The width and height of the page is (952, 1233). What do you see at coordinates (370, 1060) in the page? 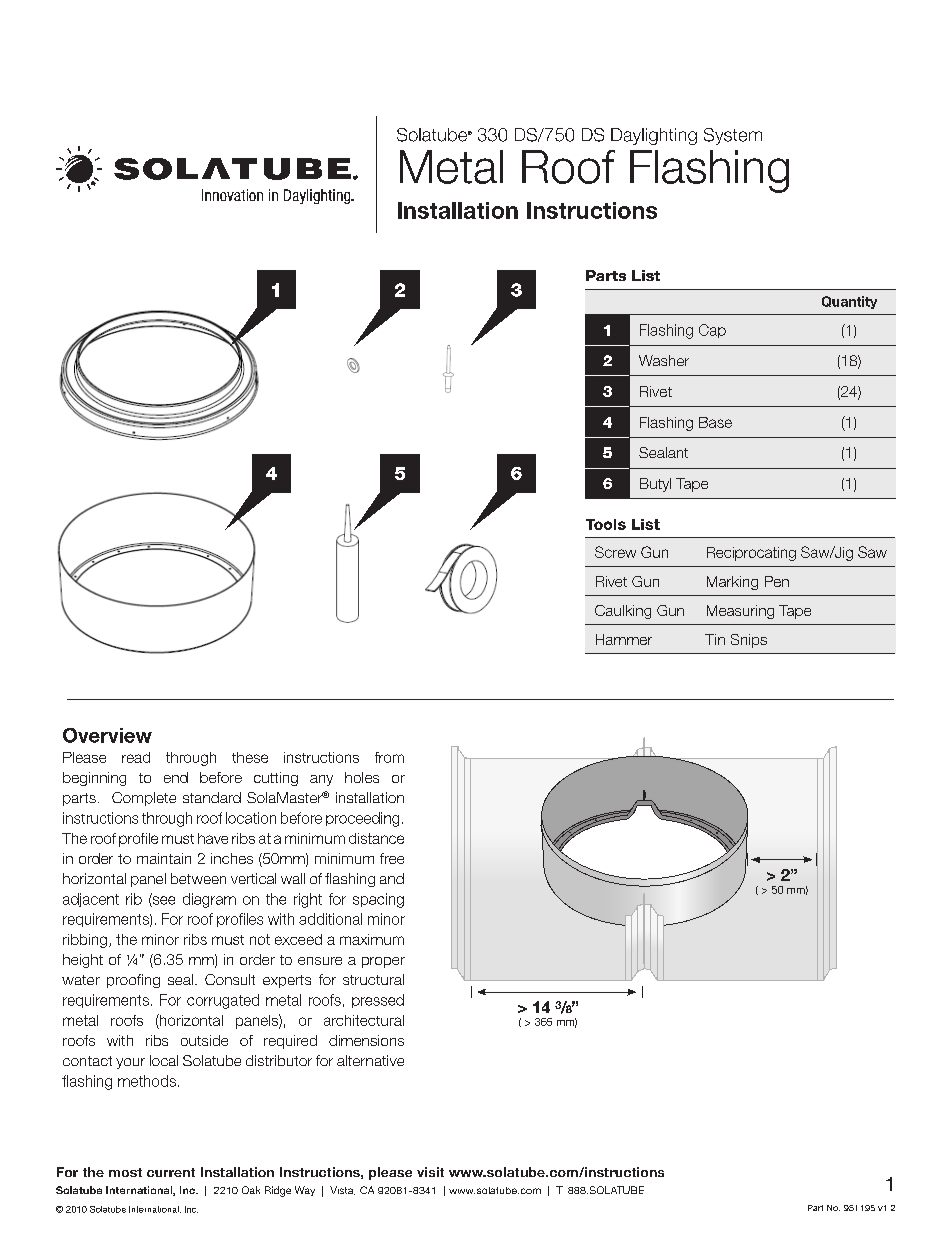
I see `alternative` at bounding box center [370, 1060].
